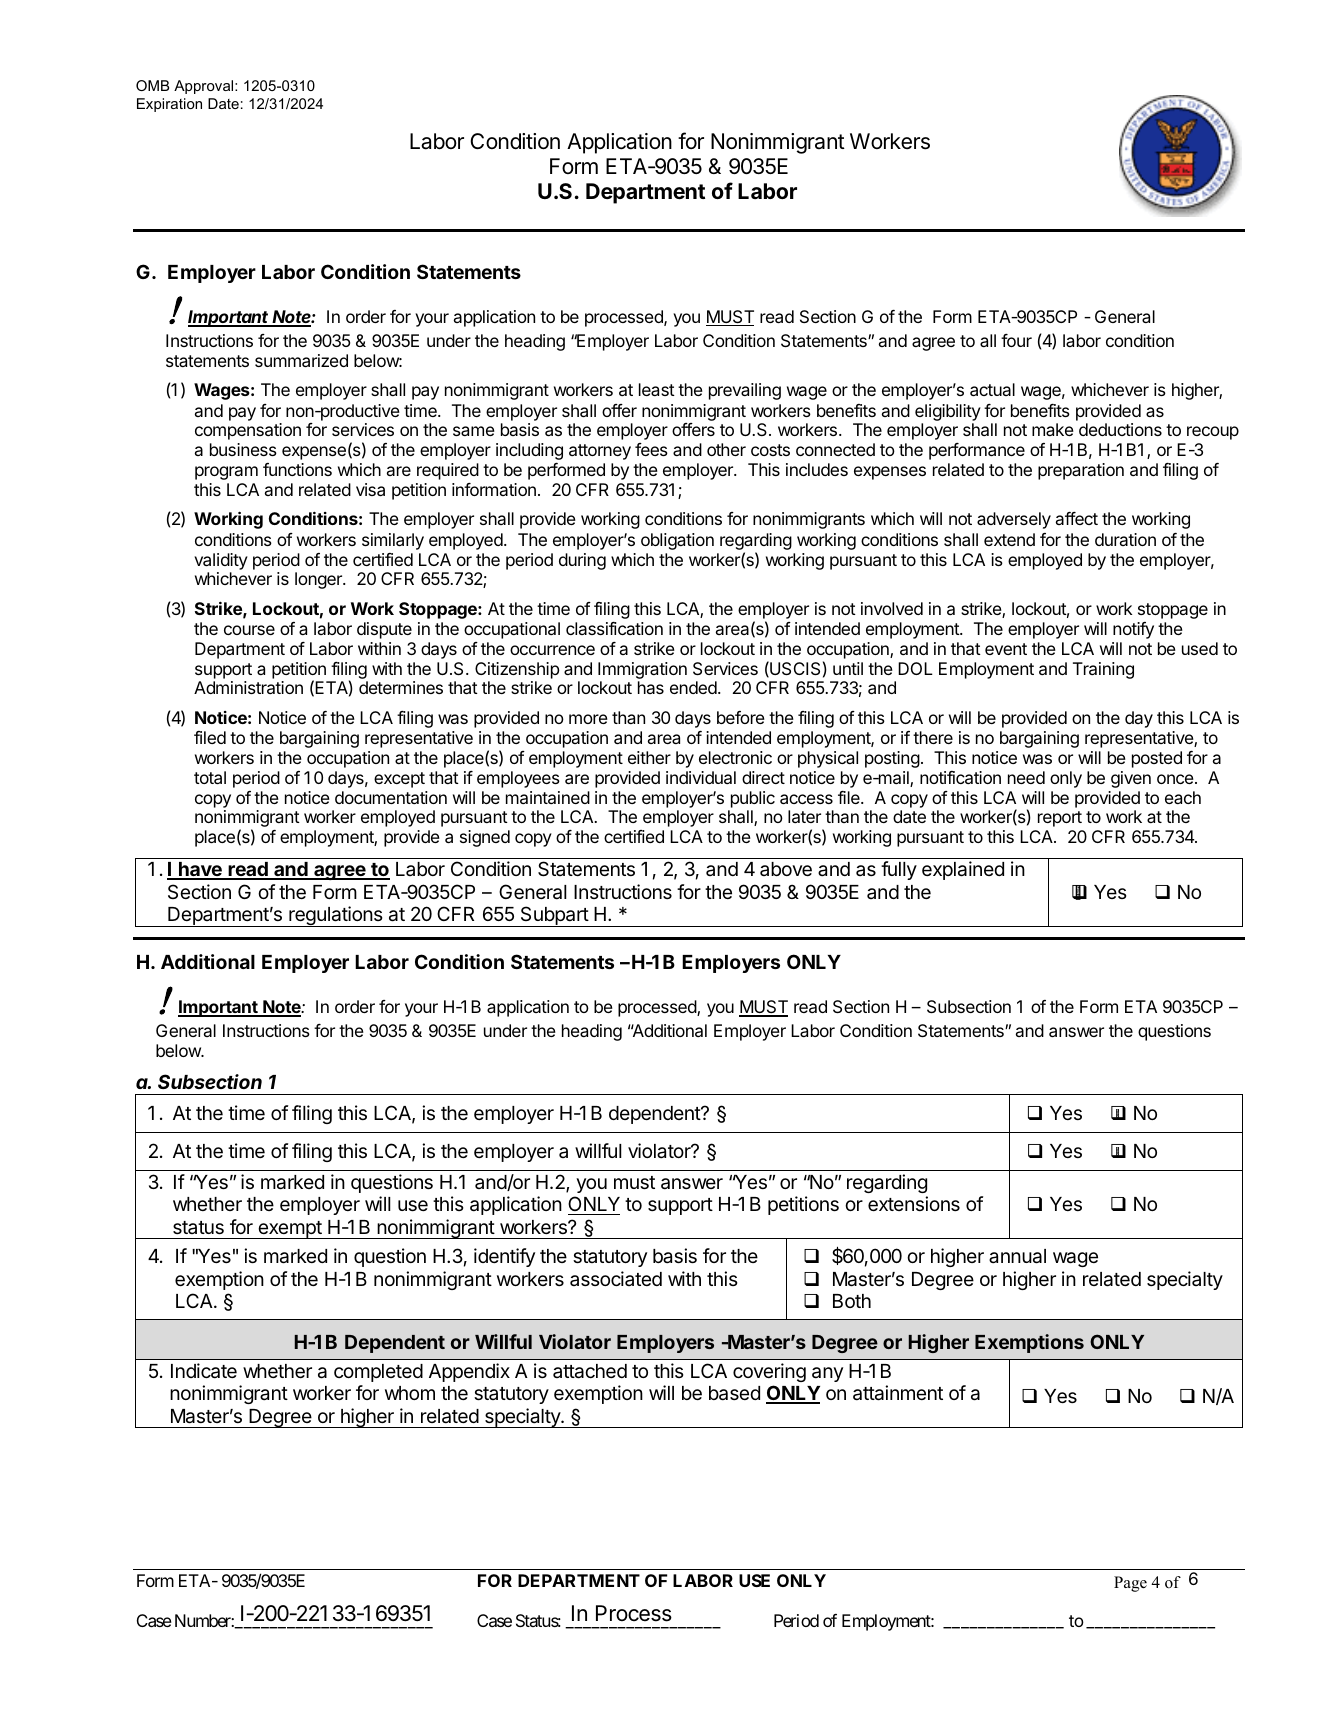 The height and width of the screenshot is (1709, 1320). What do you see at coordinates (169, 105) in the screenshot?
I see `Expiration` at bounding box center [169, 105].
